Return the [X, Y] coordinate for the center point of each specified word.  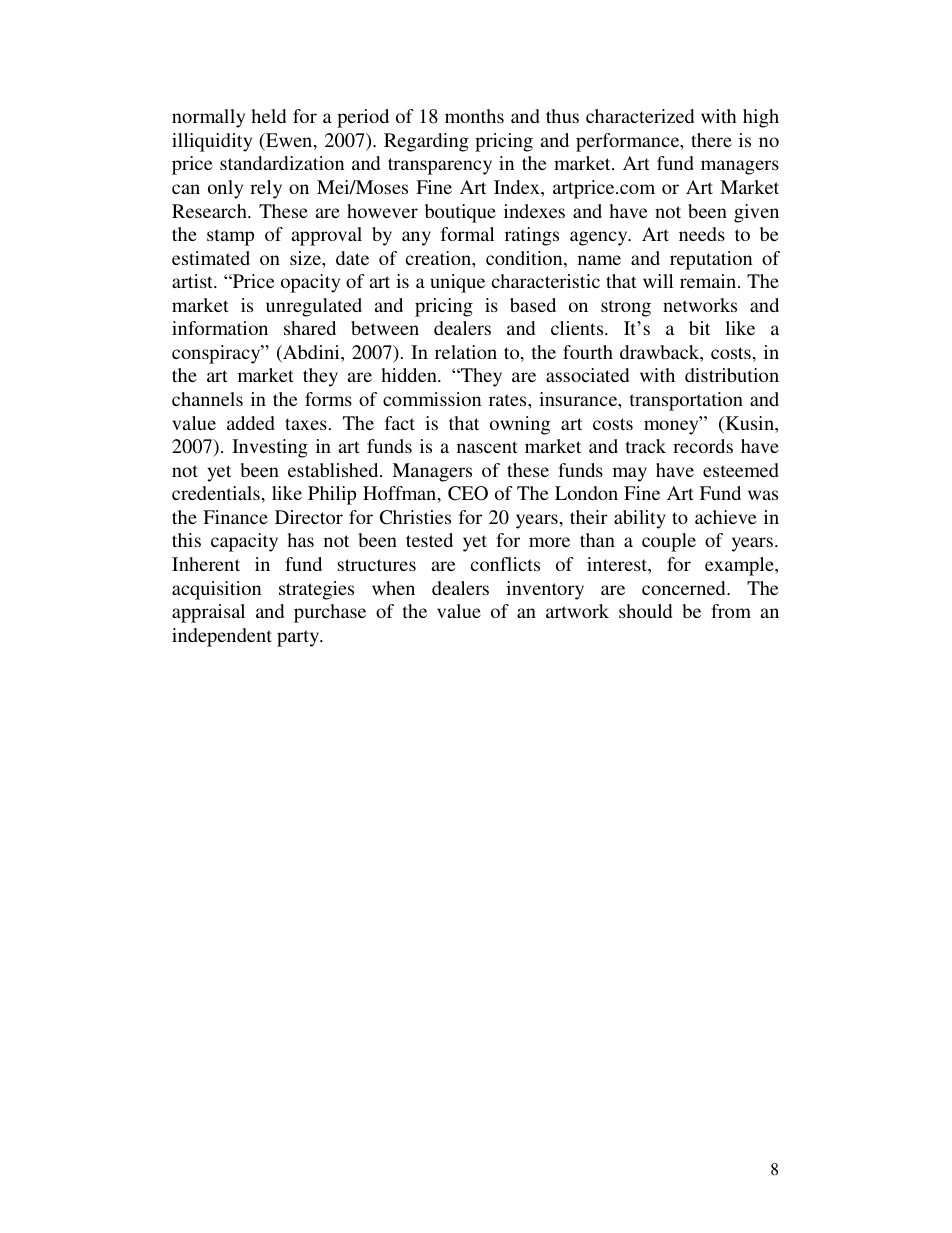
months [474, 116]
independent [222, 637]
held [268, 116]
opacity [310, 283]
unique [457, 283]
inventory [545, 590]
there [711, 140]
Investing [270, 448]
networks [700, 305]
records [703, 446]
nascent [487, 447]
